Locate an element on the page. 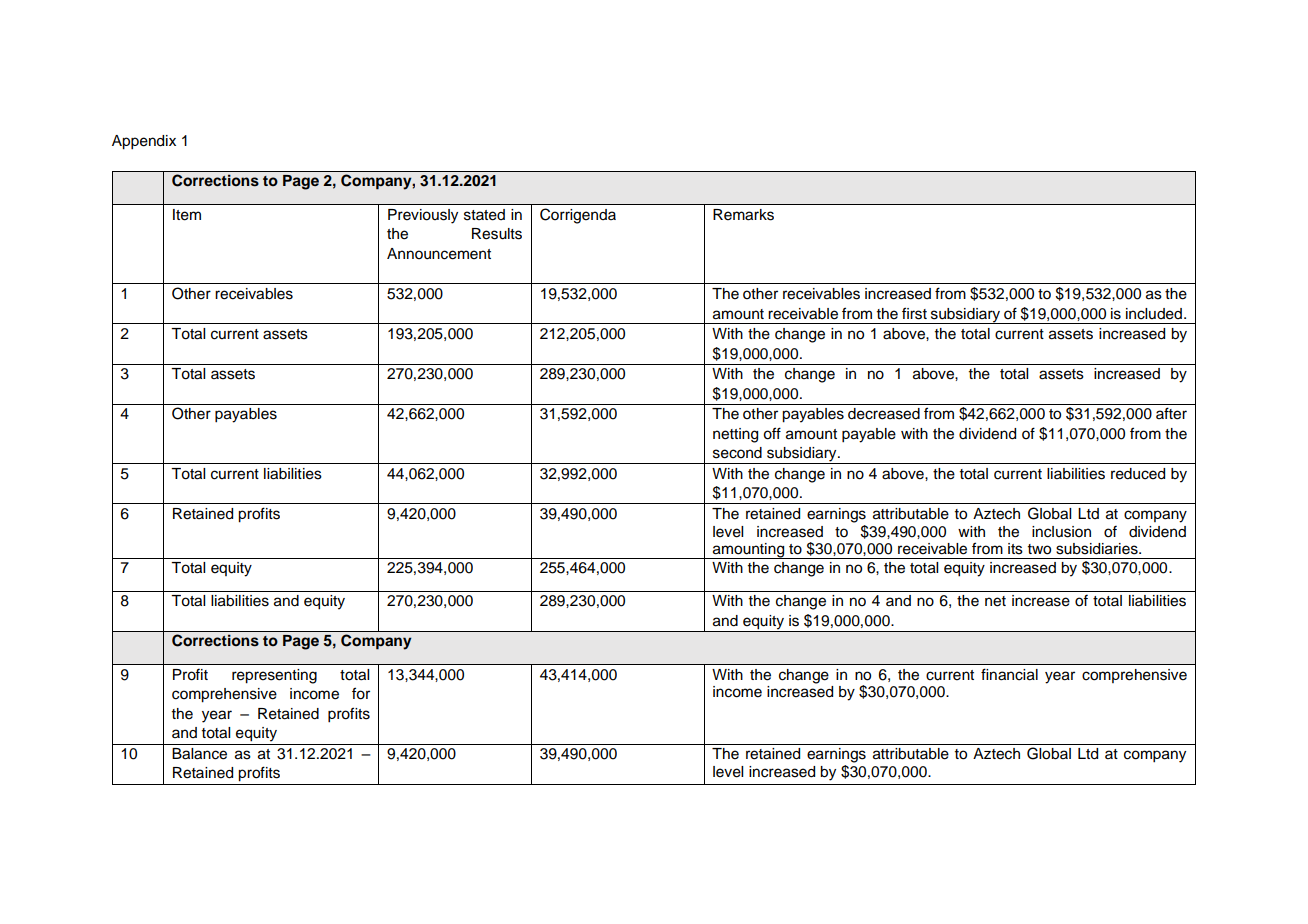 This page has height=924, width=1308. Balance is located at coordinates (199, 754).
